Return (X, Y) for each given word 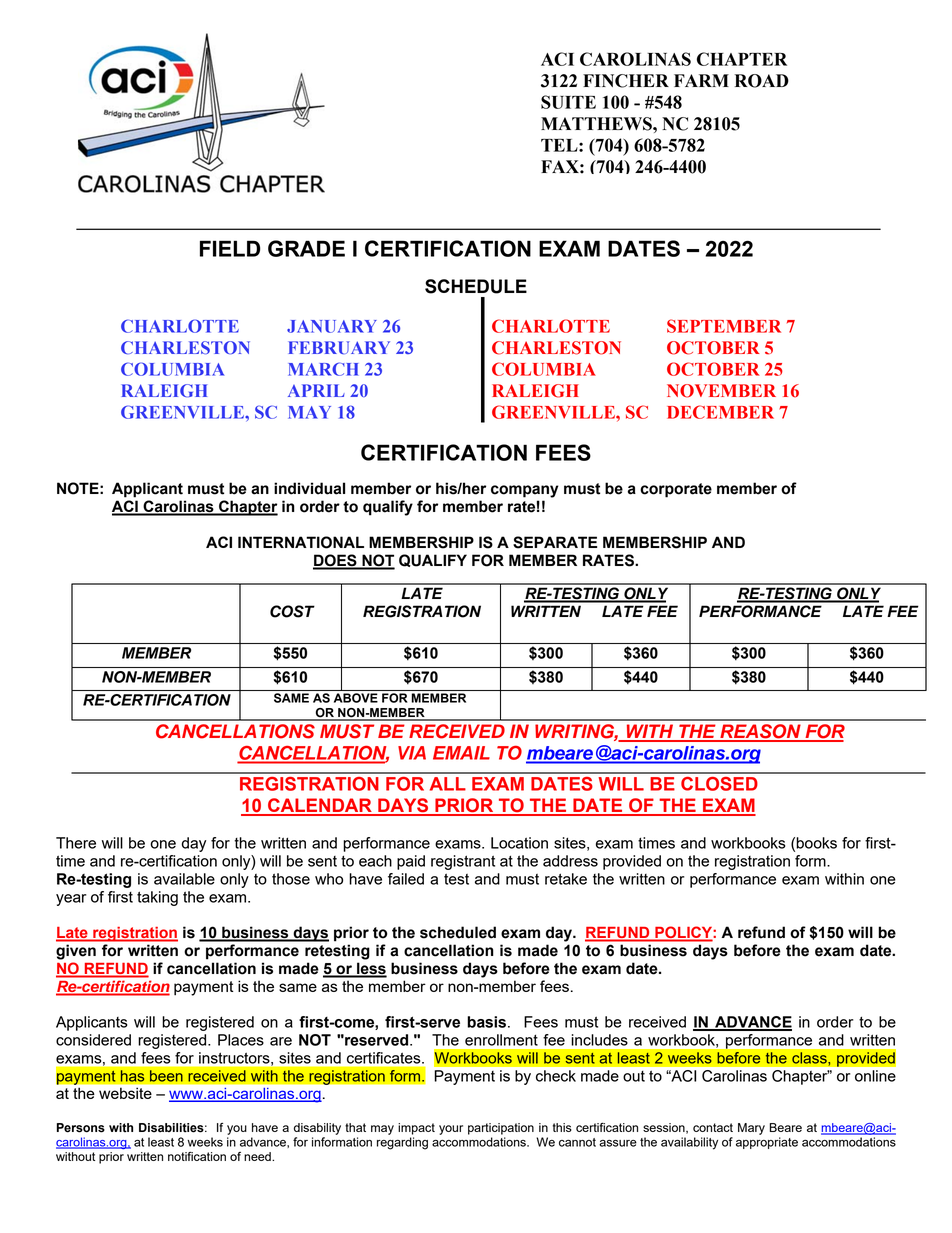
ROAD (762, 81)
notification (197, 1156)
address (570, 861)
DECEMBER (720, 412)
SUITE (568, 102)
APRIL (316, 390)
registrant (463, 862)
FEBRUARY (339, 348)
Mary (751, 1129)
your (451, 1130)
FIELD (230, 248)
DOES (336, 561)
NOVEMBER (721, 391)
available (184, 879)
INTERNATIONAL (301, 542)
